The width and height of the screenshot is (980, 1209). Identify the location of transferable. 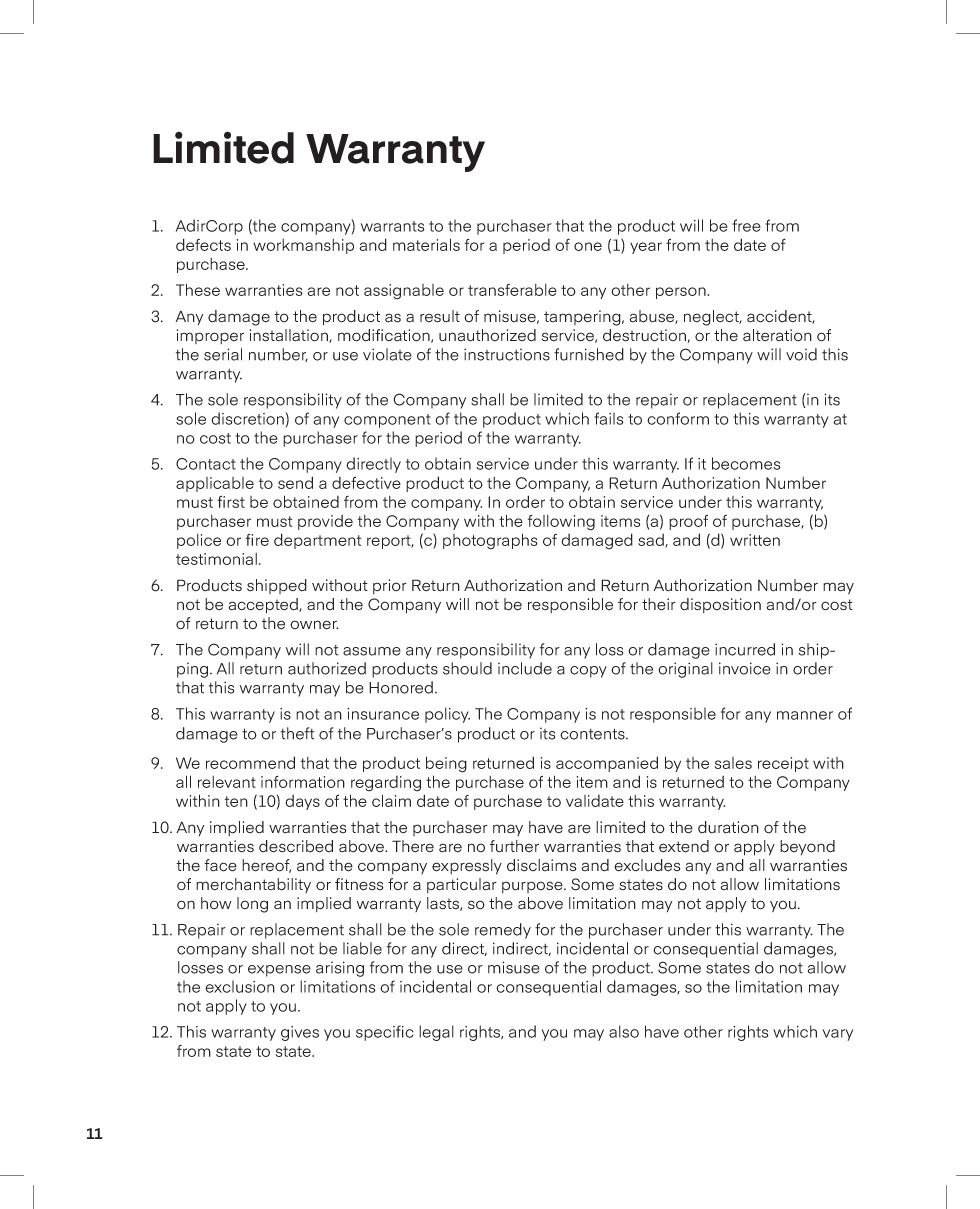
(512, 290).
